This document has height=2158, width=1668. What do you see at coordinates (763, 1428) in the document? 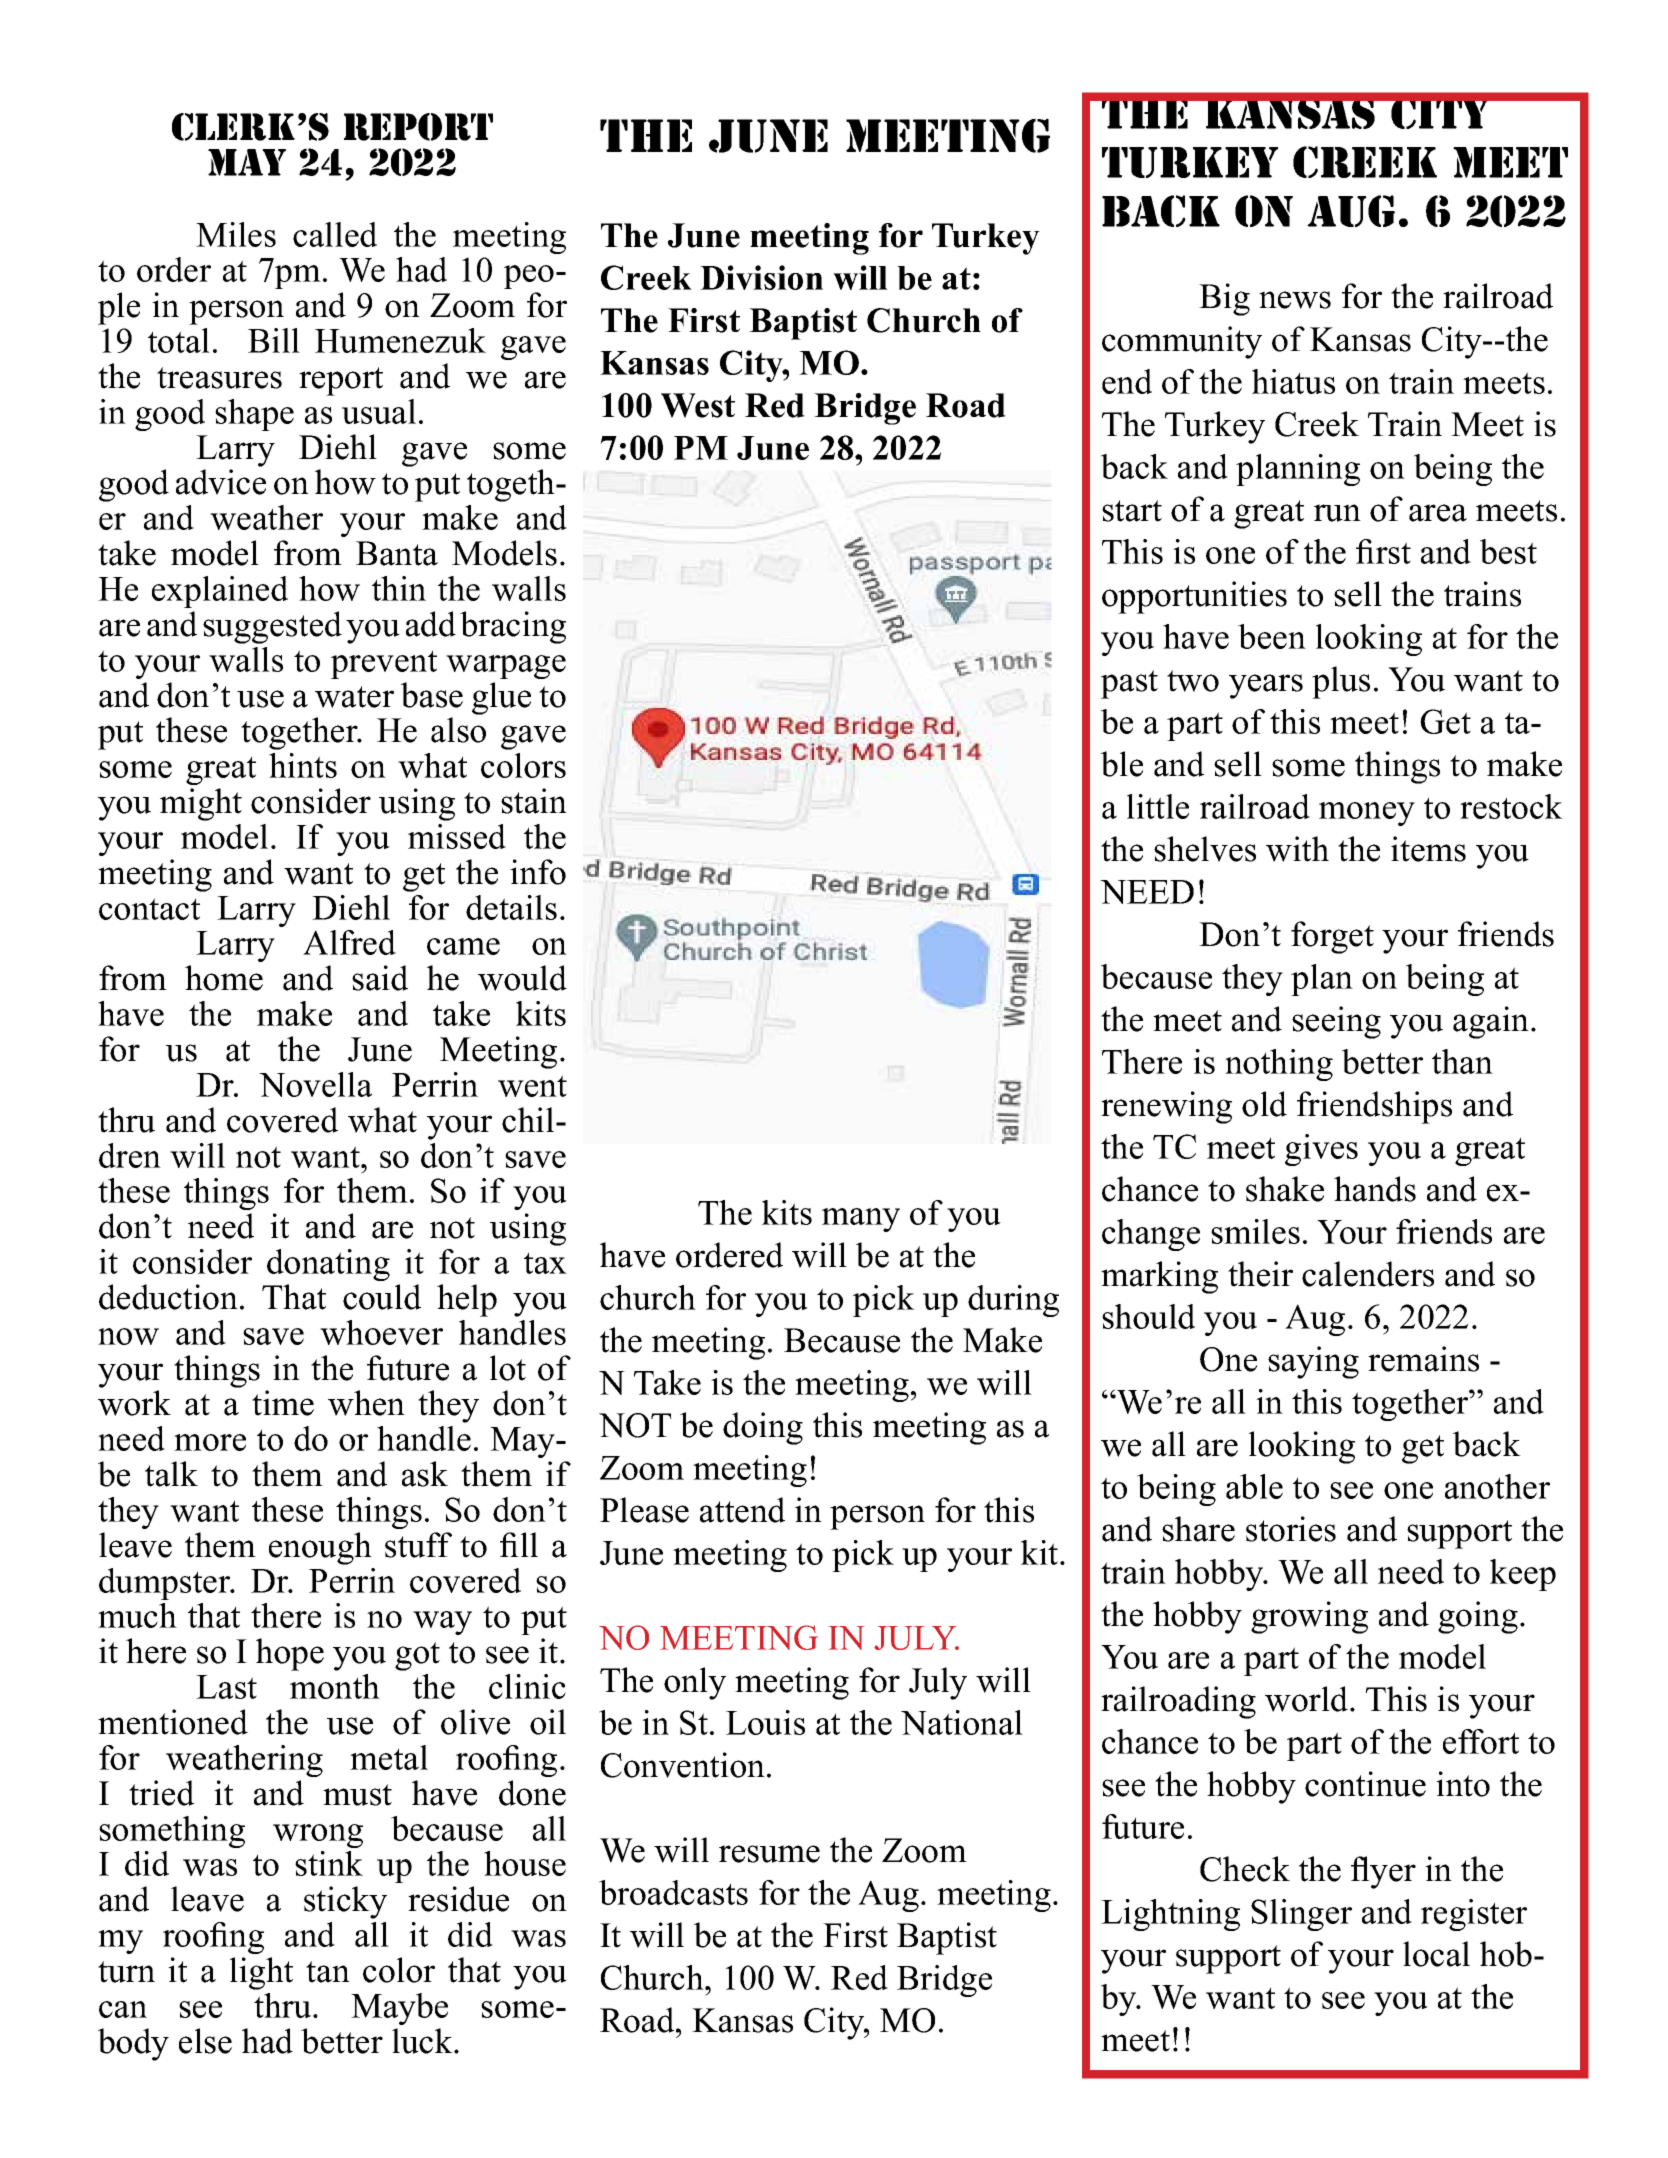
I see `doing` at bounding box center [763, 1428].
